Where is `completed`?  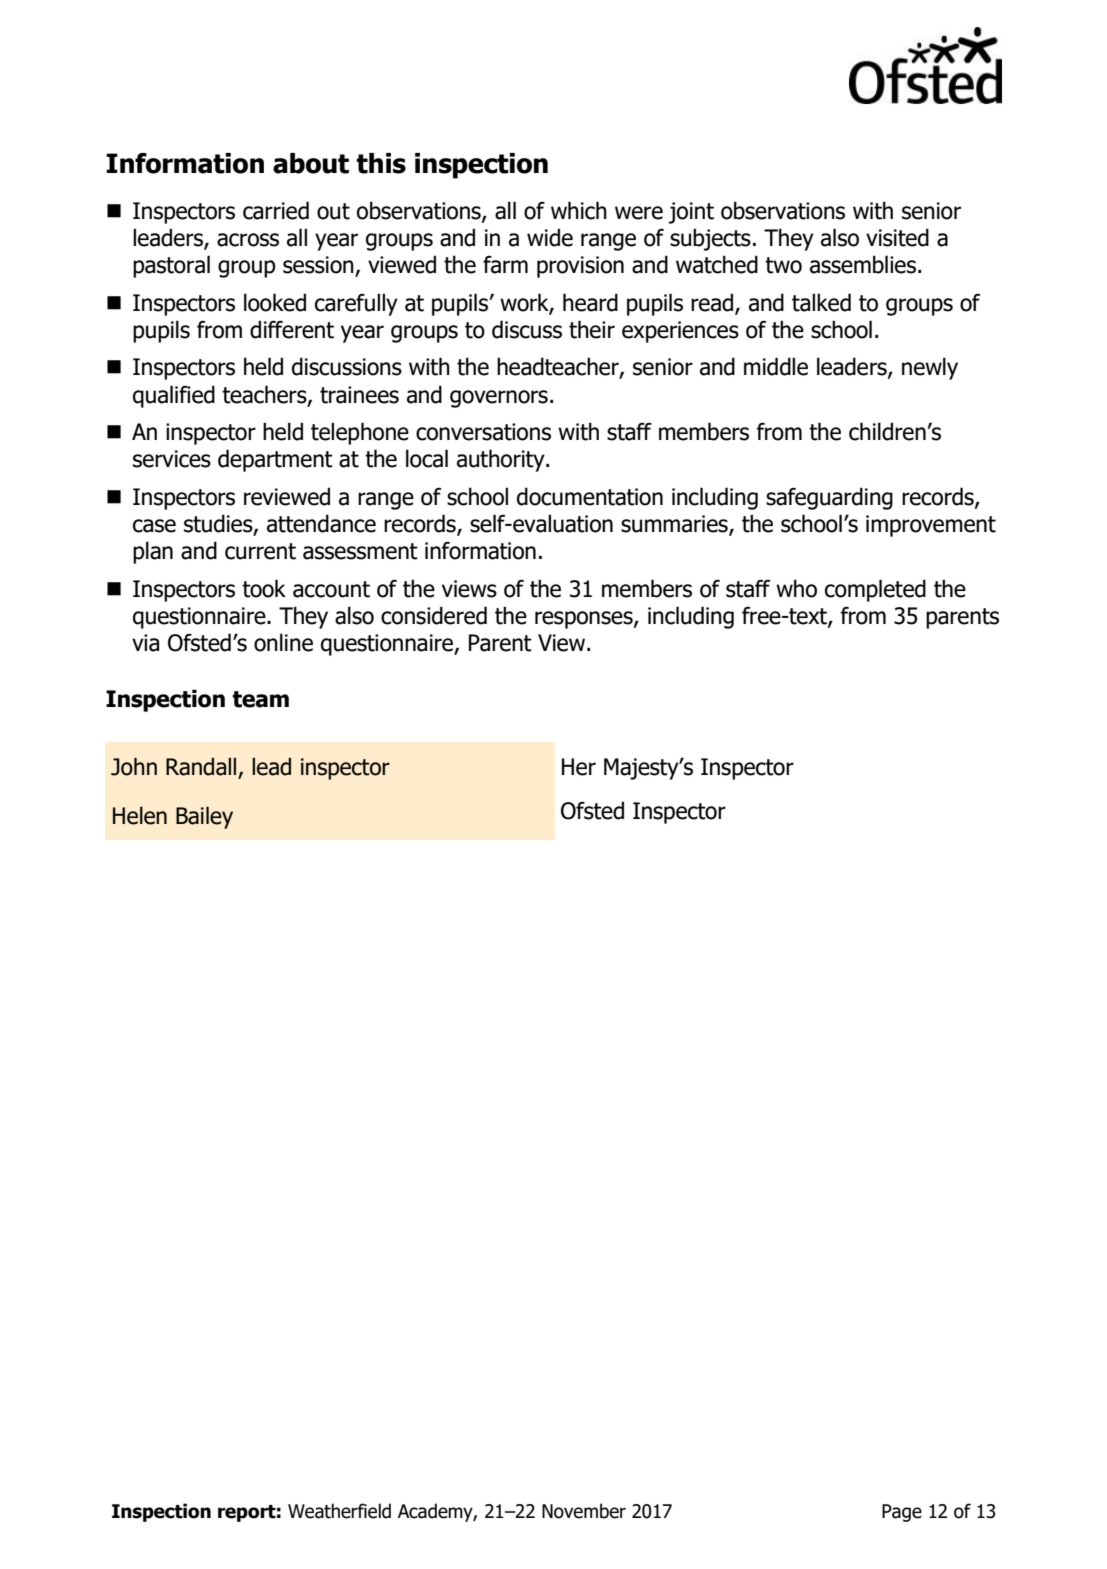 completed is located at coordinates (875, 590).
